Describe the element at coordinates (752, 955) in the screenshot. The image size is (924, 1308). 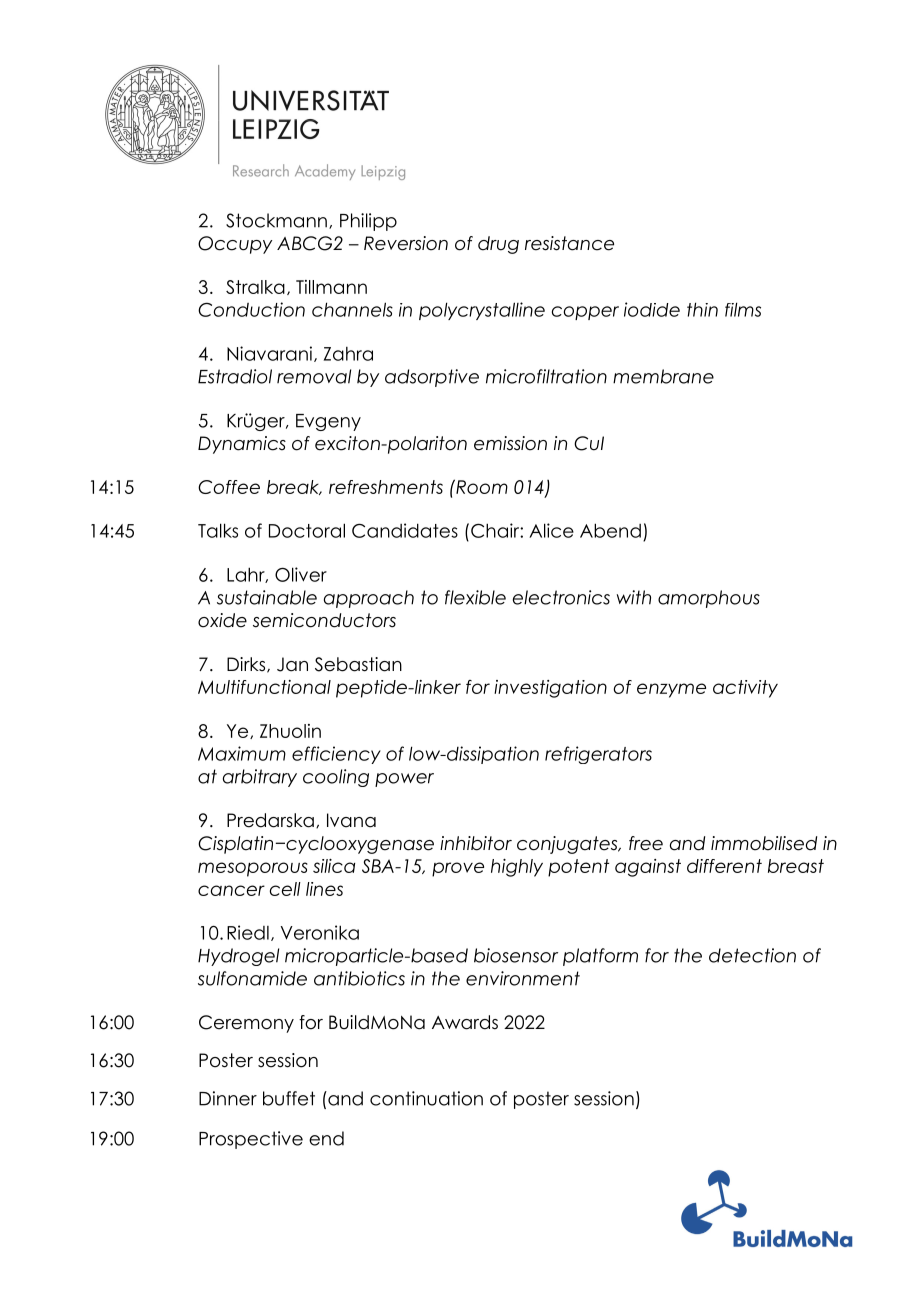
I see `detection` at that location.
